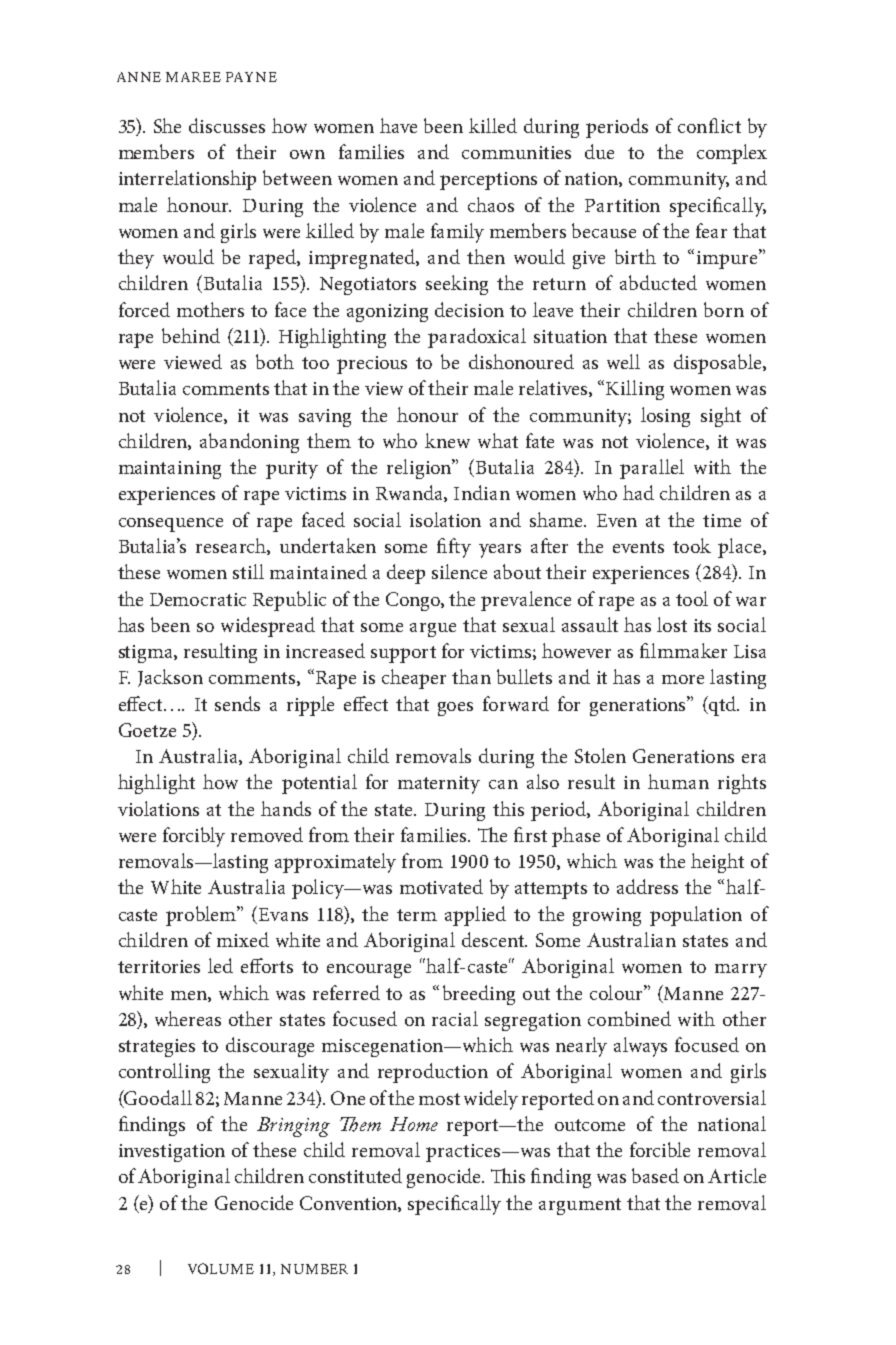  What do you see at coordinates (477, 338) in the screenshot?
I see `paradoxical` at bounding box center [477, 338].
